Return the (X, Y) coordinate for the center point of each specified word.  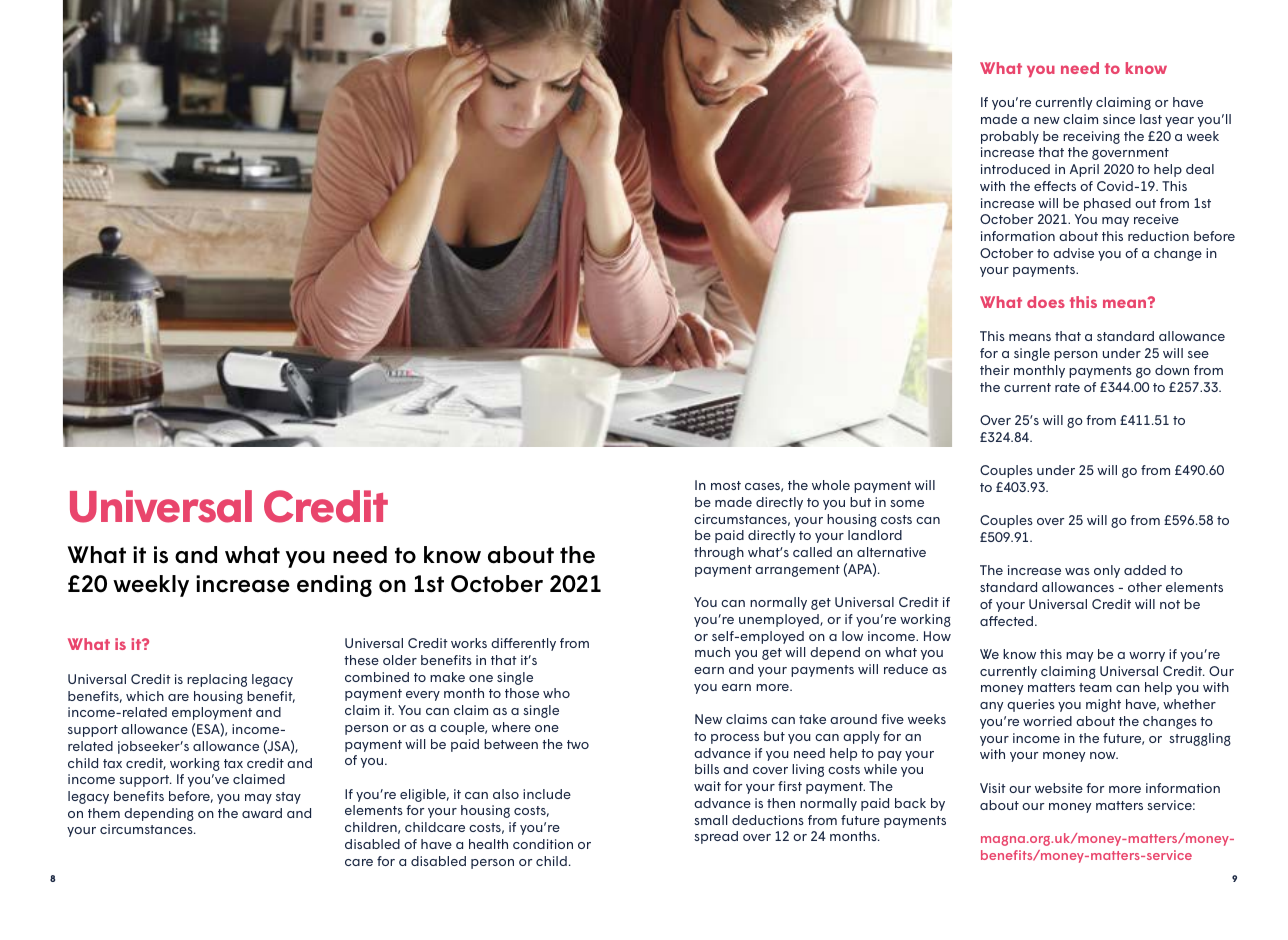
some (907, 503)
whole (831, 485)
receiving (1091, 137)
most (726, 485)
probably (1010, 137)
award (262, 813)
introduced (1015, 169)
